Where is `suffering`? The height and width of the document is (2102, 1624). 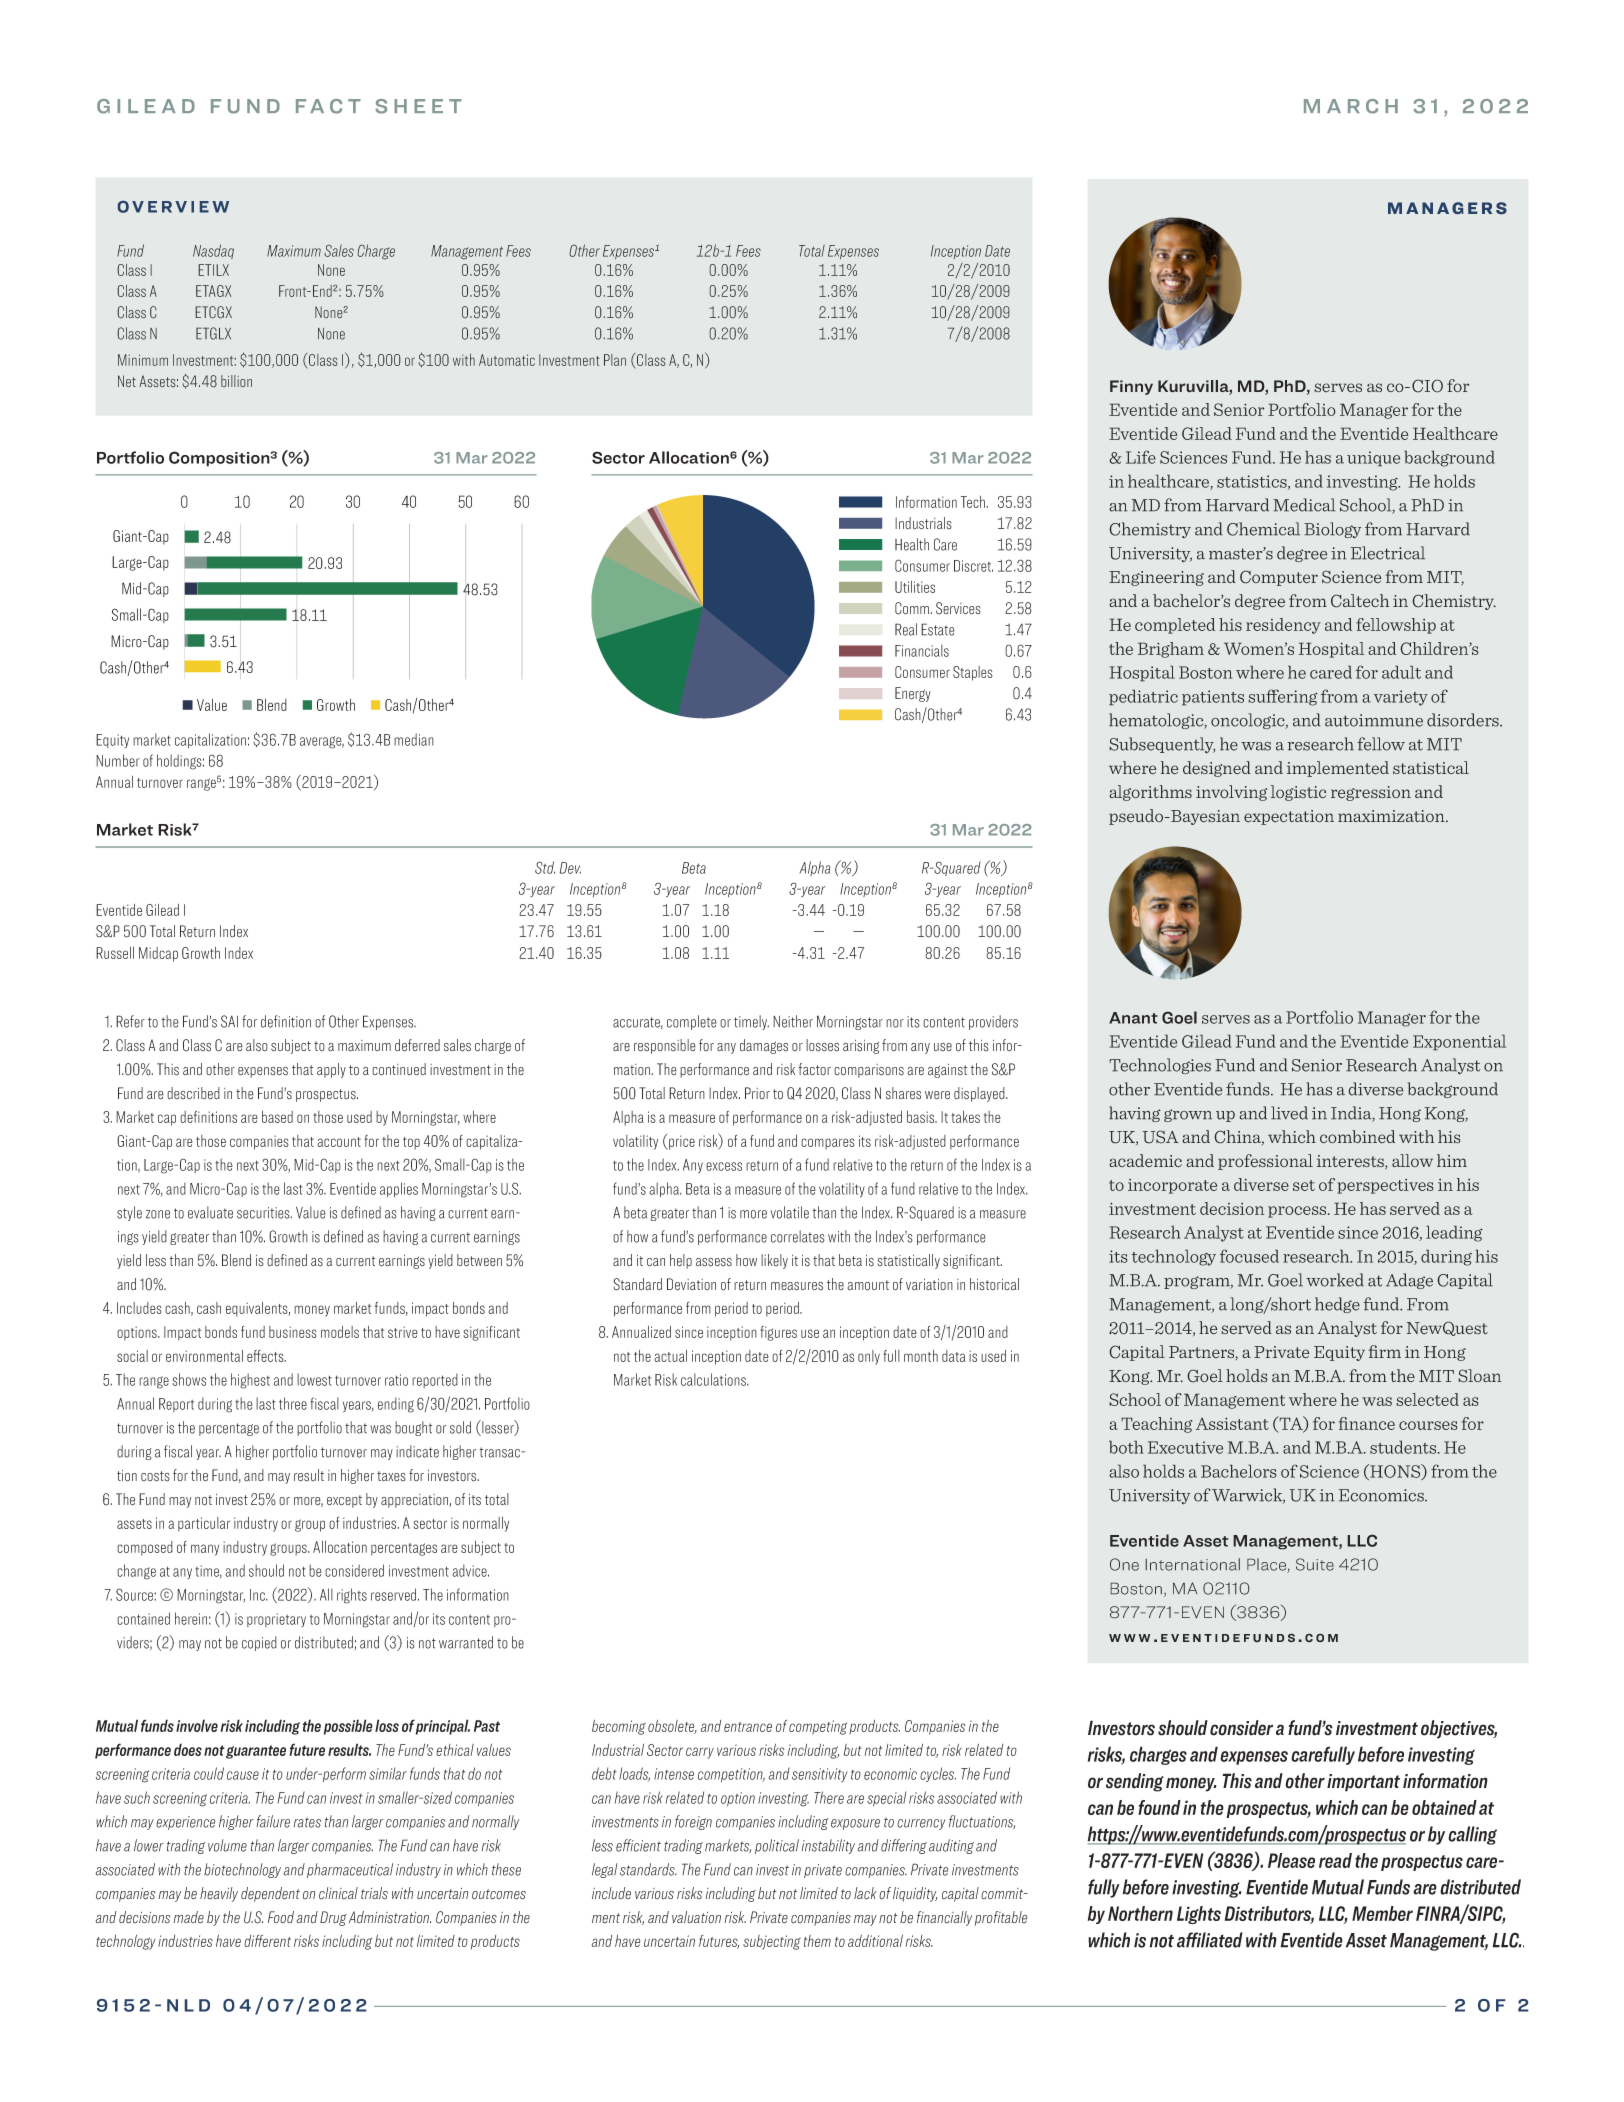 suffering is located at coordinates (1283, 697).
